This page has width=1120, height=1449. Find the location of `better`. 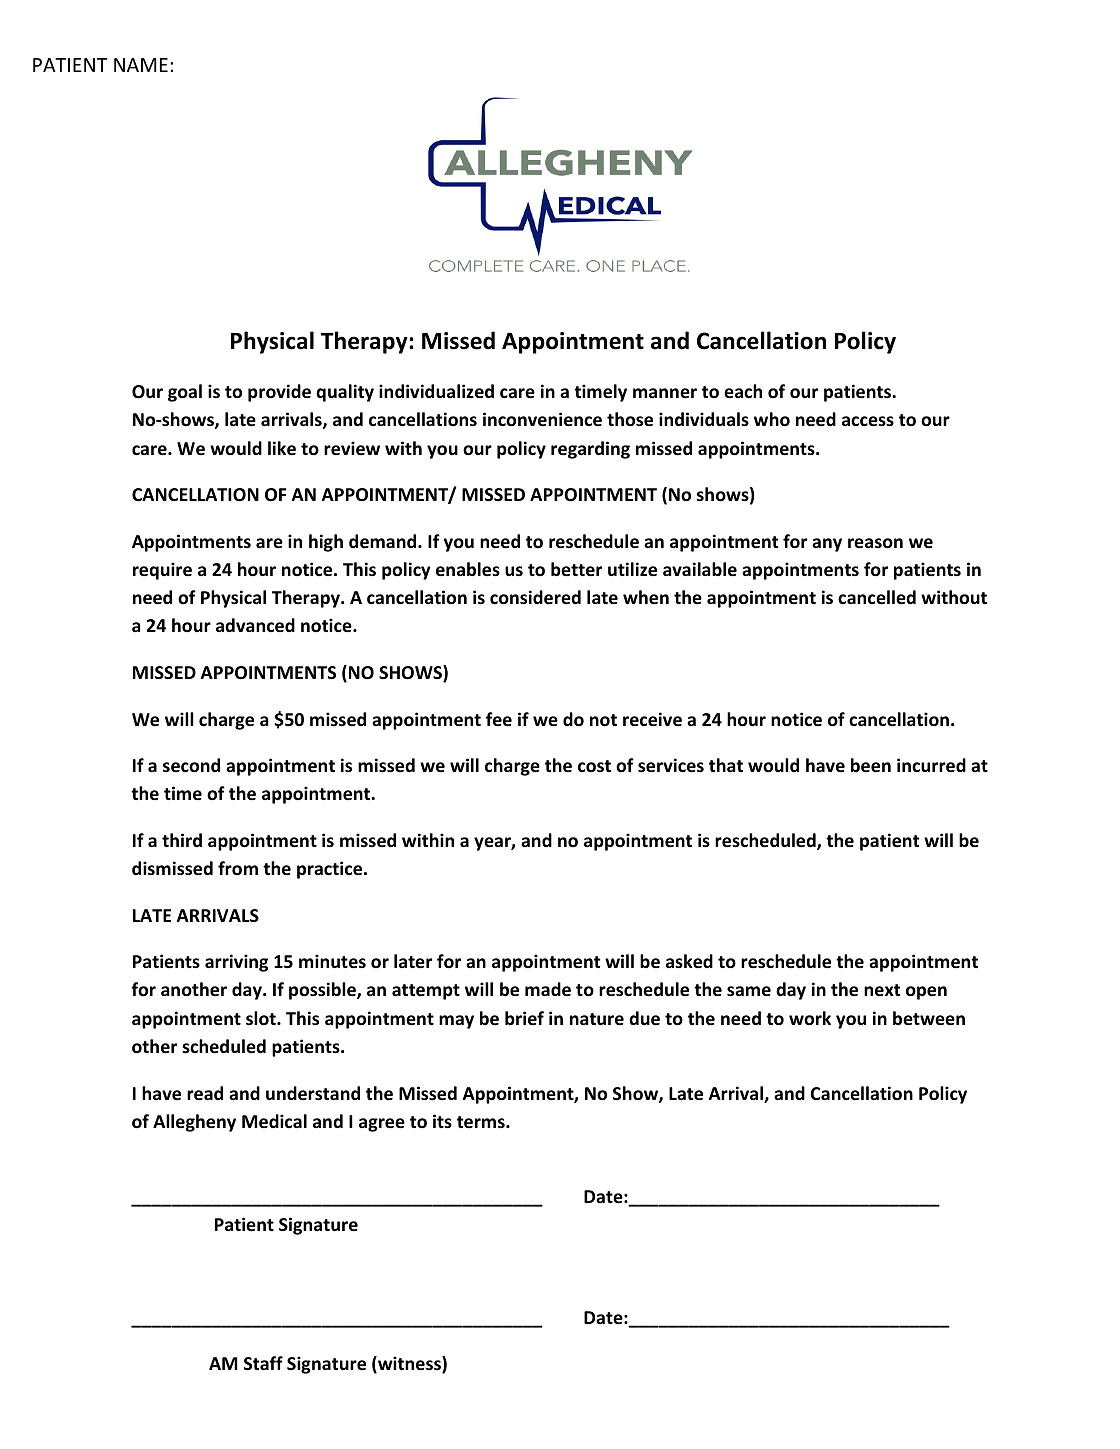

better is located at coordinates (576, 569).
